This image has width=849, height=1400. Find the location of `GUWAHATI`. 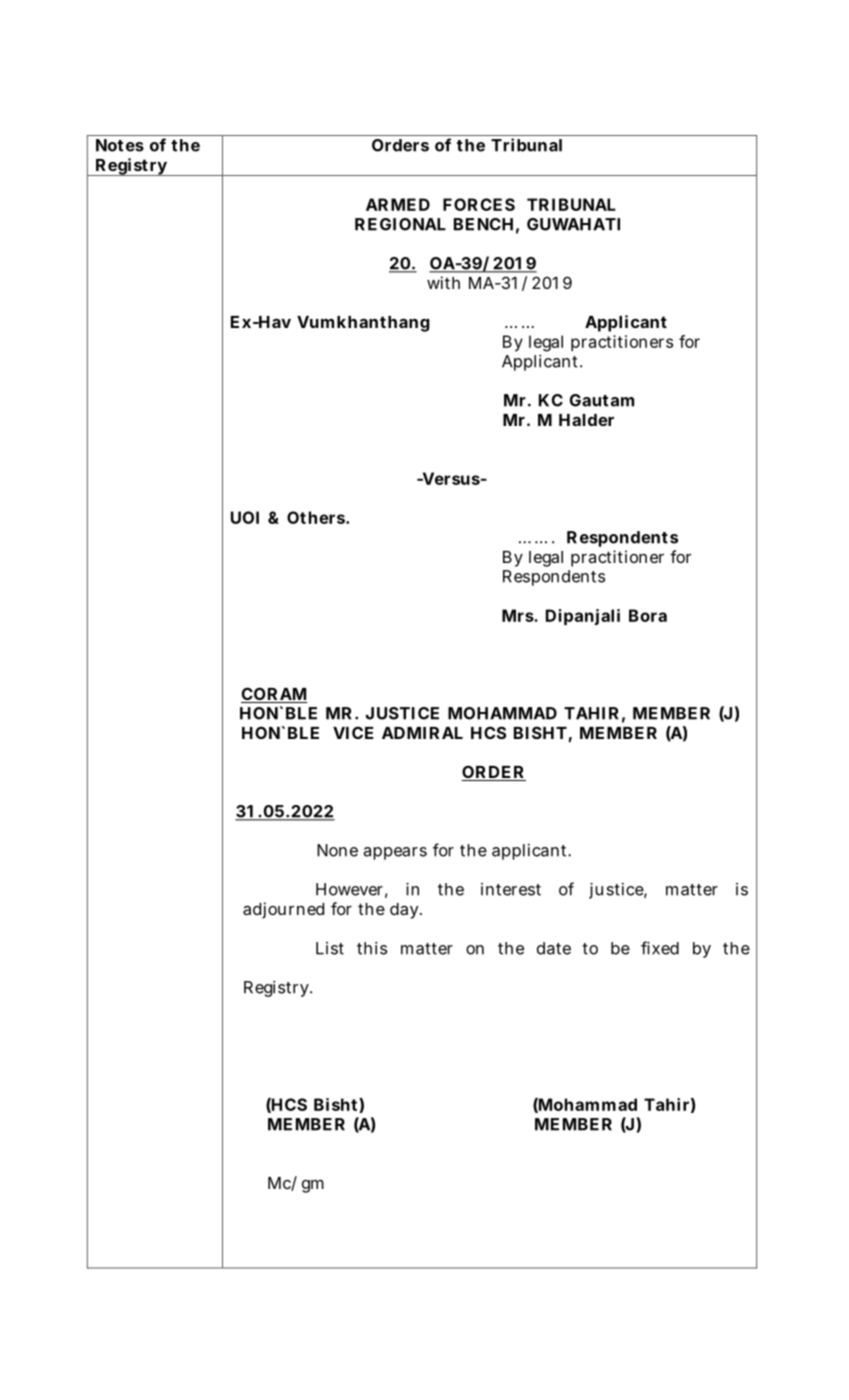

GUWAHATI is located at coordinates (573, 224).
